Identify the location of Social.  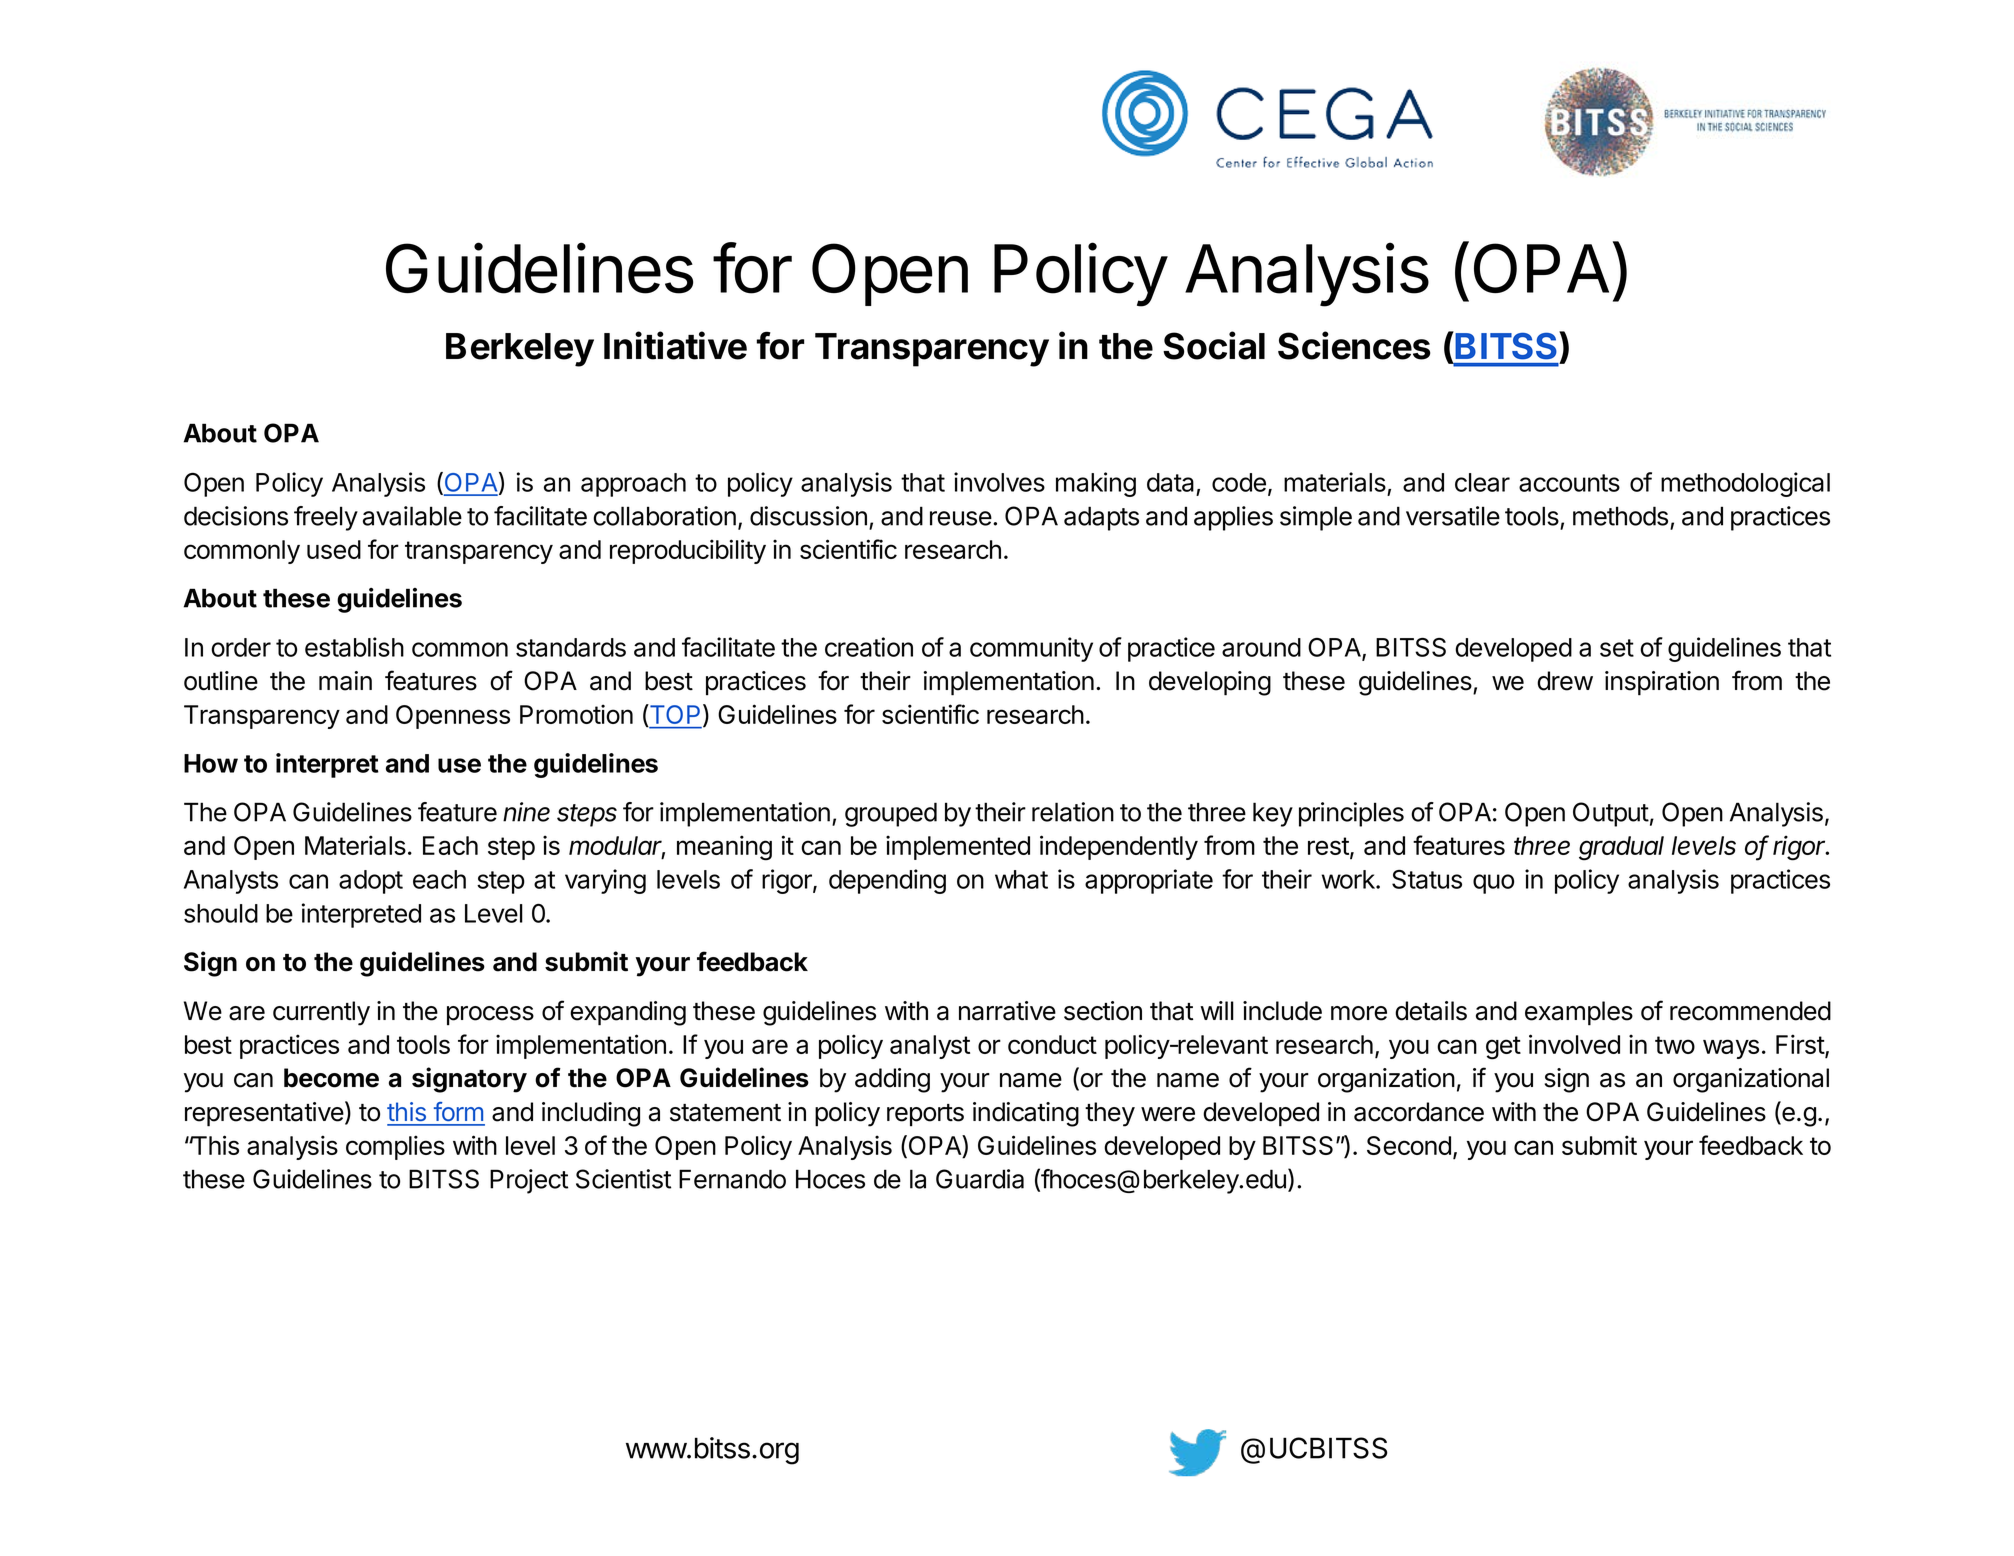
(1214, 345).
